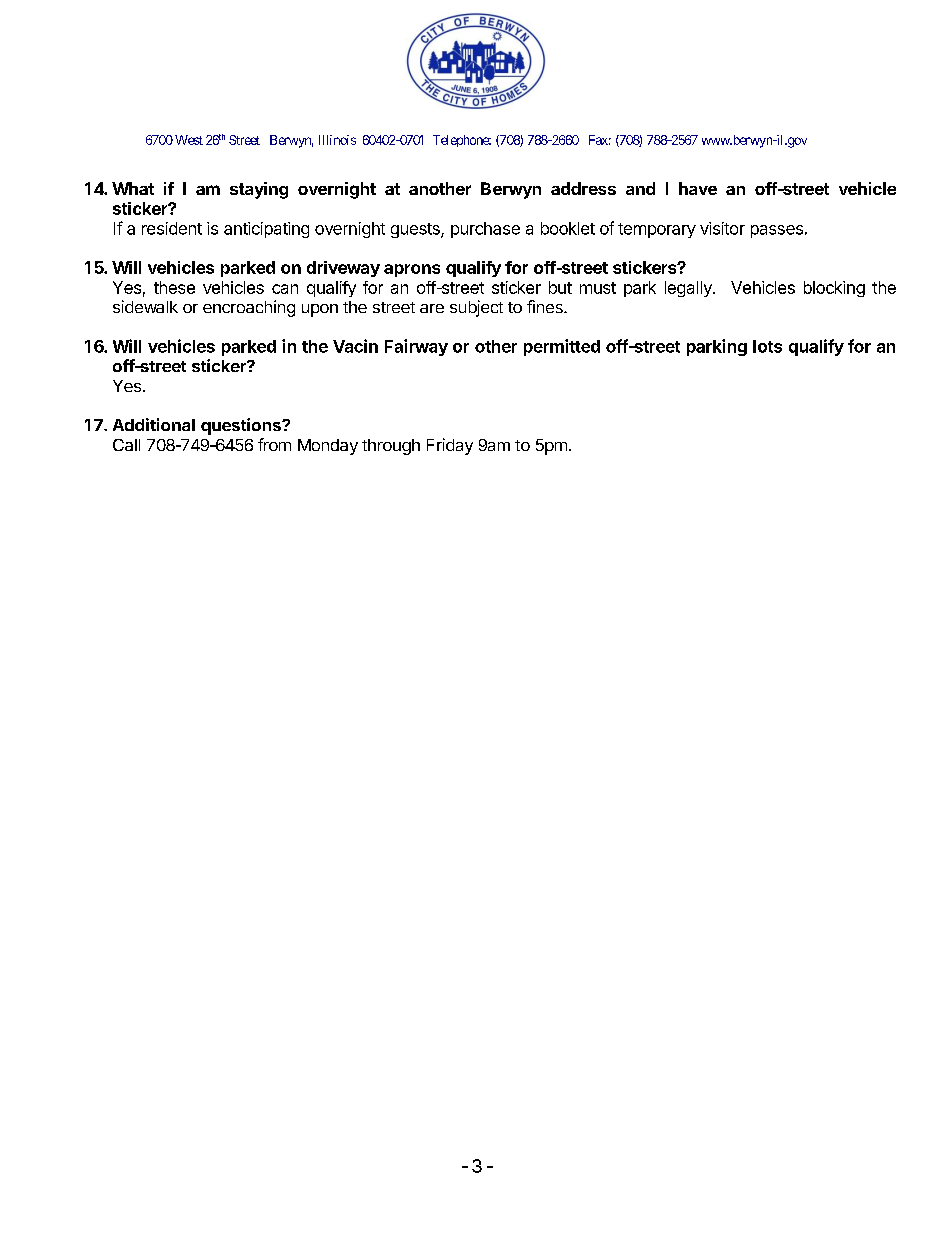 The width and height of the page is (952, 1233). Describe the element at coordinates (689, 289) in the page. I see `legally` at that location.
